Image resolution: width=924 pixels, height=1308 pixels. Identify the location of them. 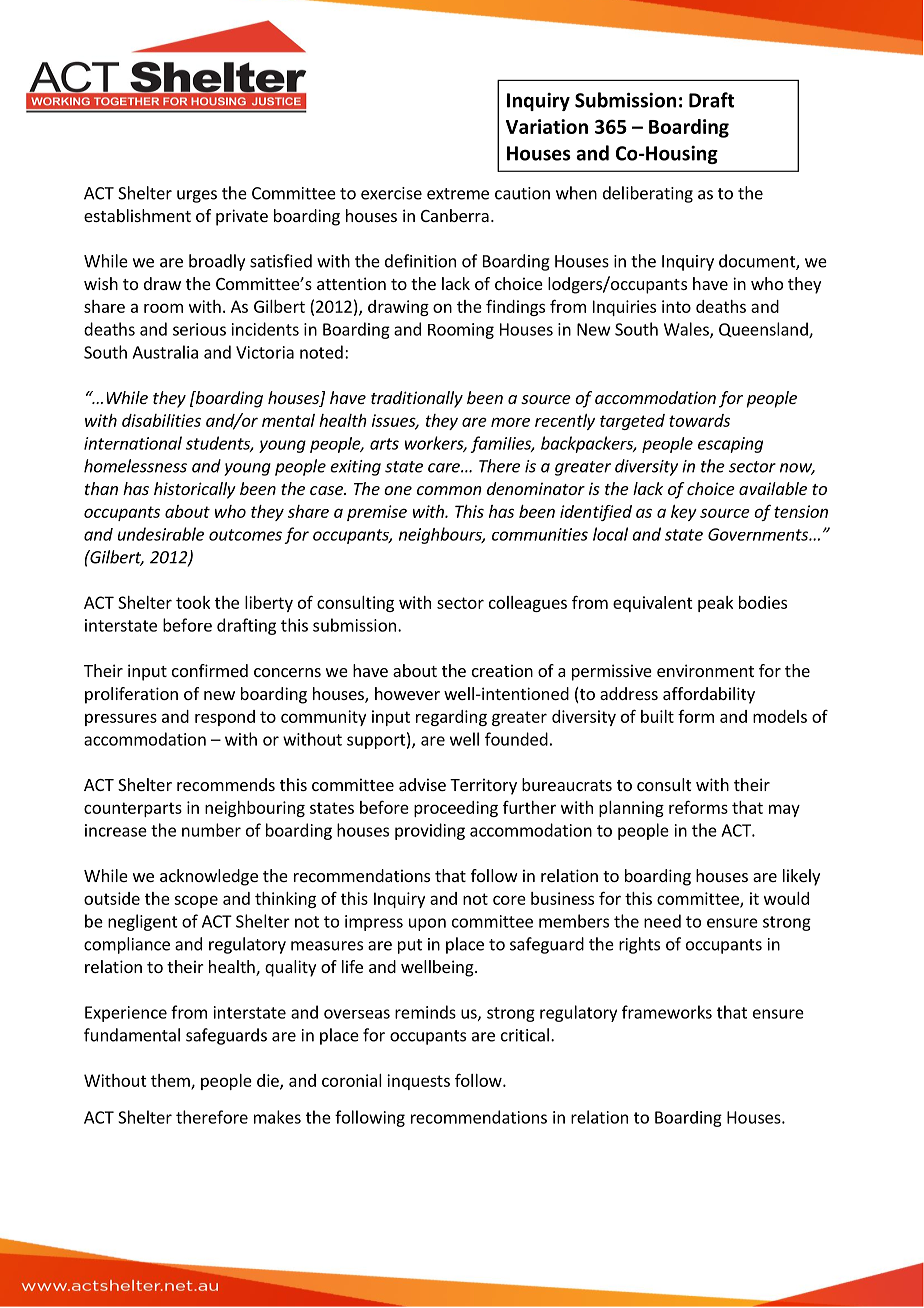
(171, 1081).
